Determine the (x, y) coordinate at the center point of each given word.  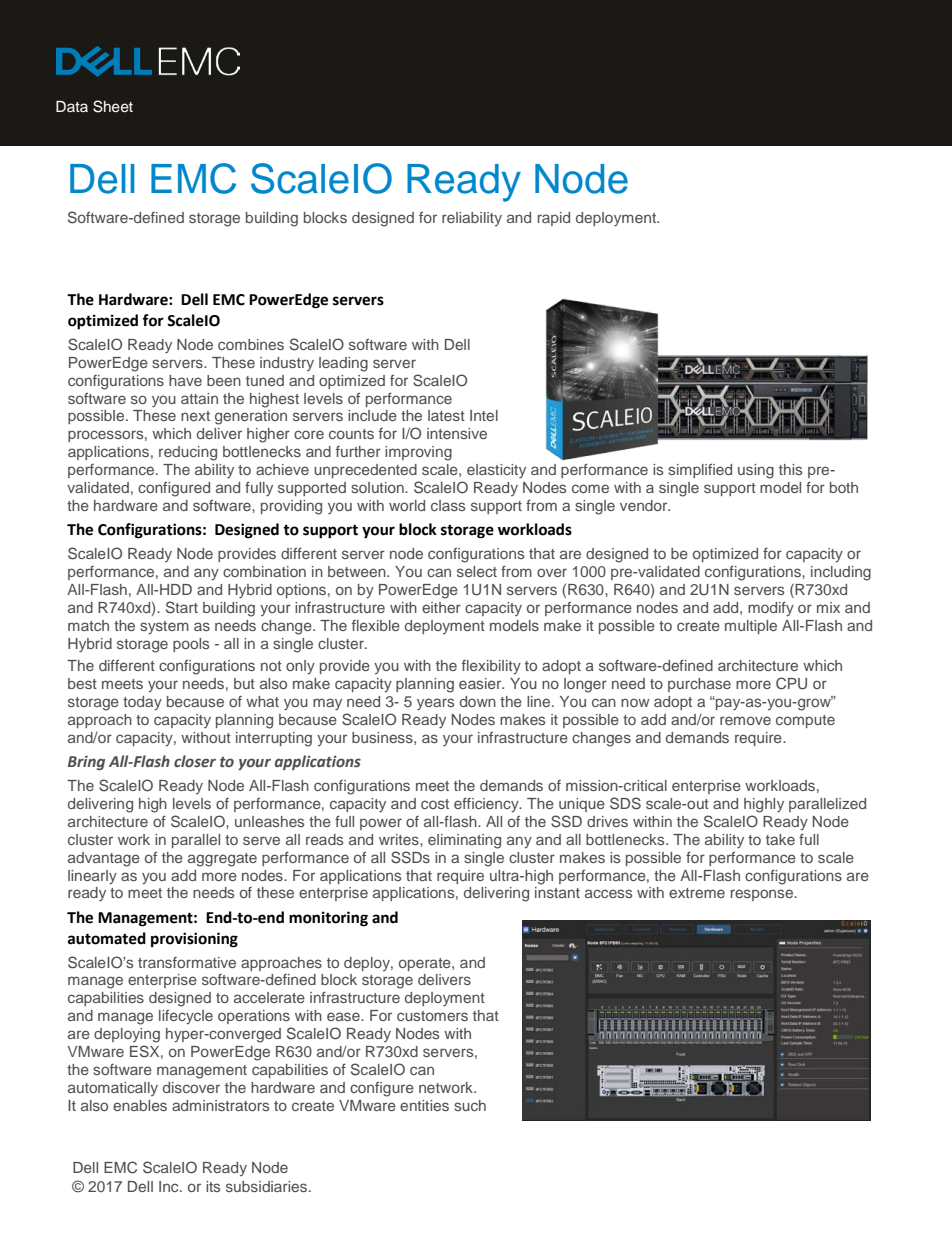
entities (424, 1105)
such (470, 1105)
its (213, 1186)
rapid (554, 219)
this (790, 469)
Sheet (113, 106)
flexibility (491, 667)
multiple (751, 627)
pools (191, 645)
